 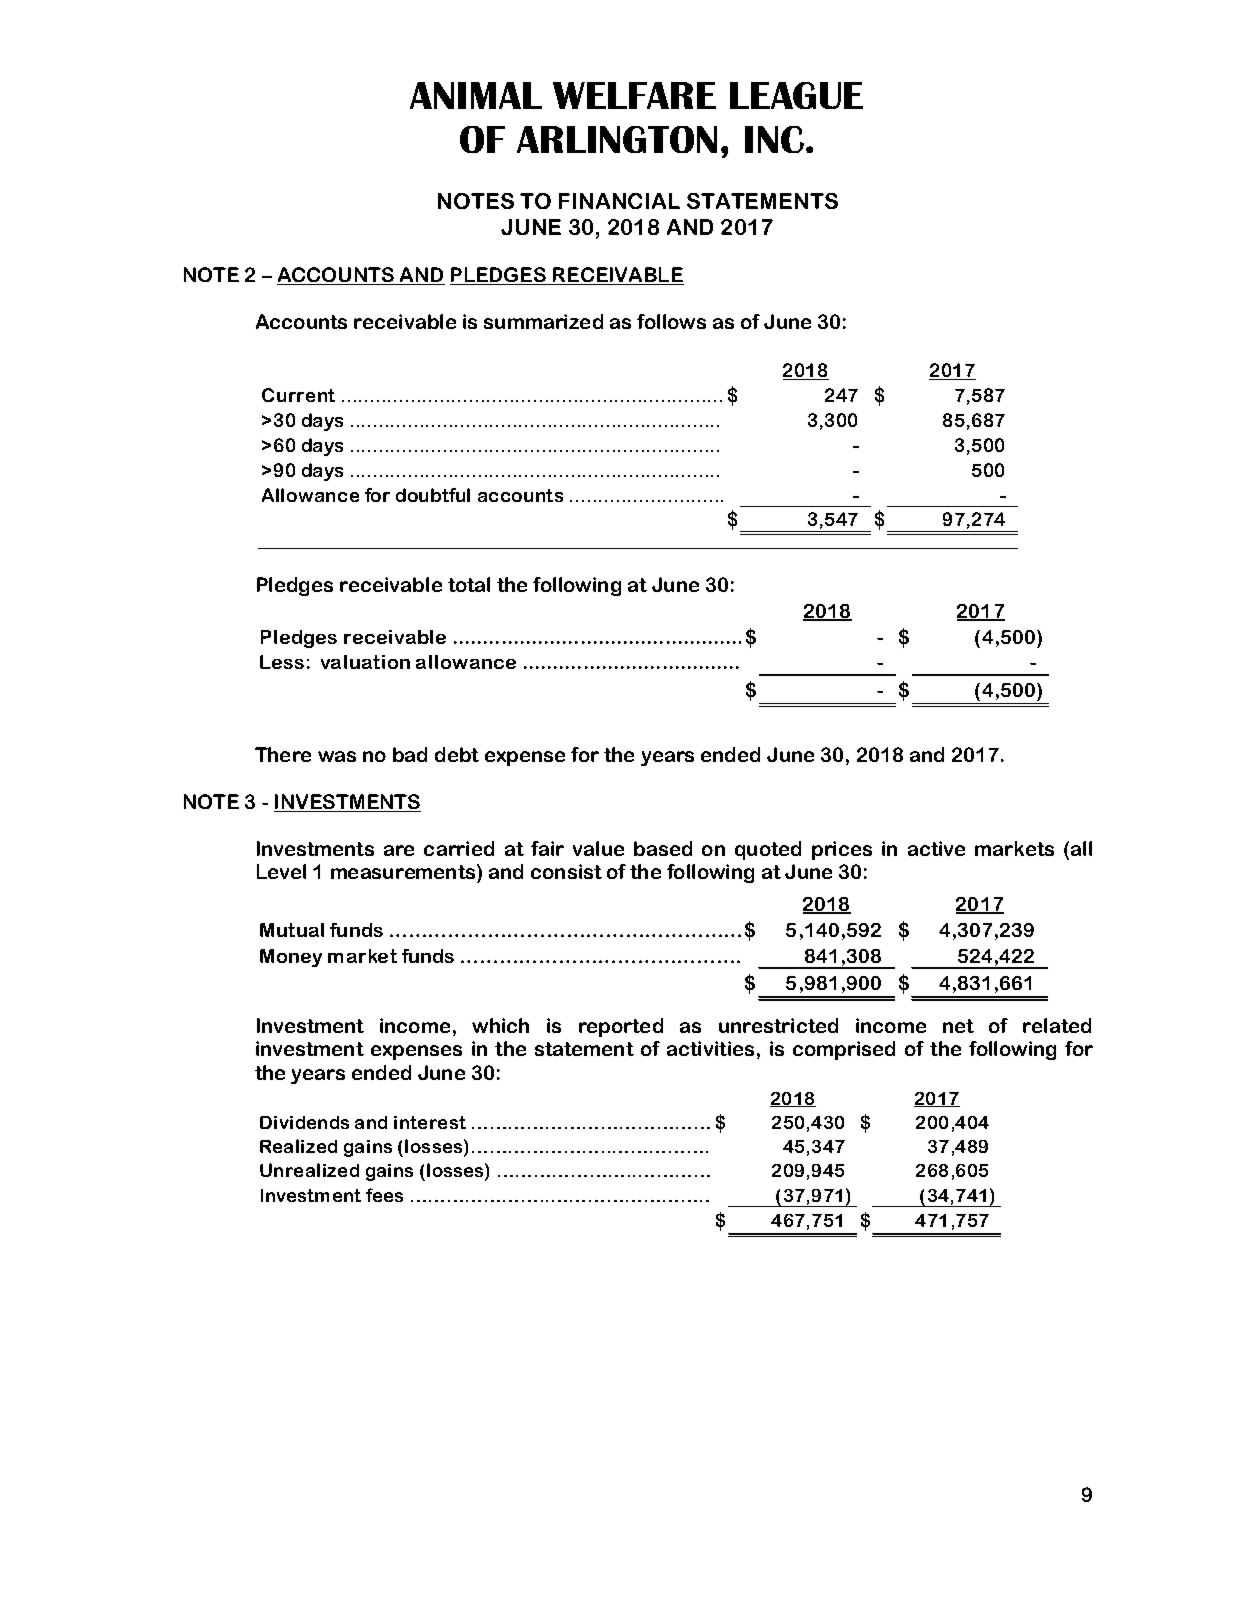 I want to click on net, so click(x=958, y=1026).
